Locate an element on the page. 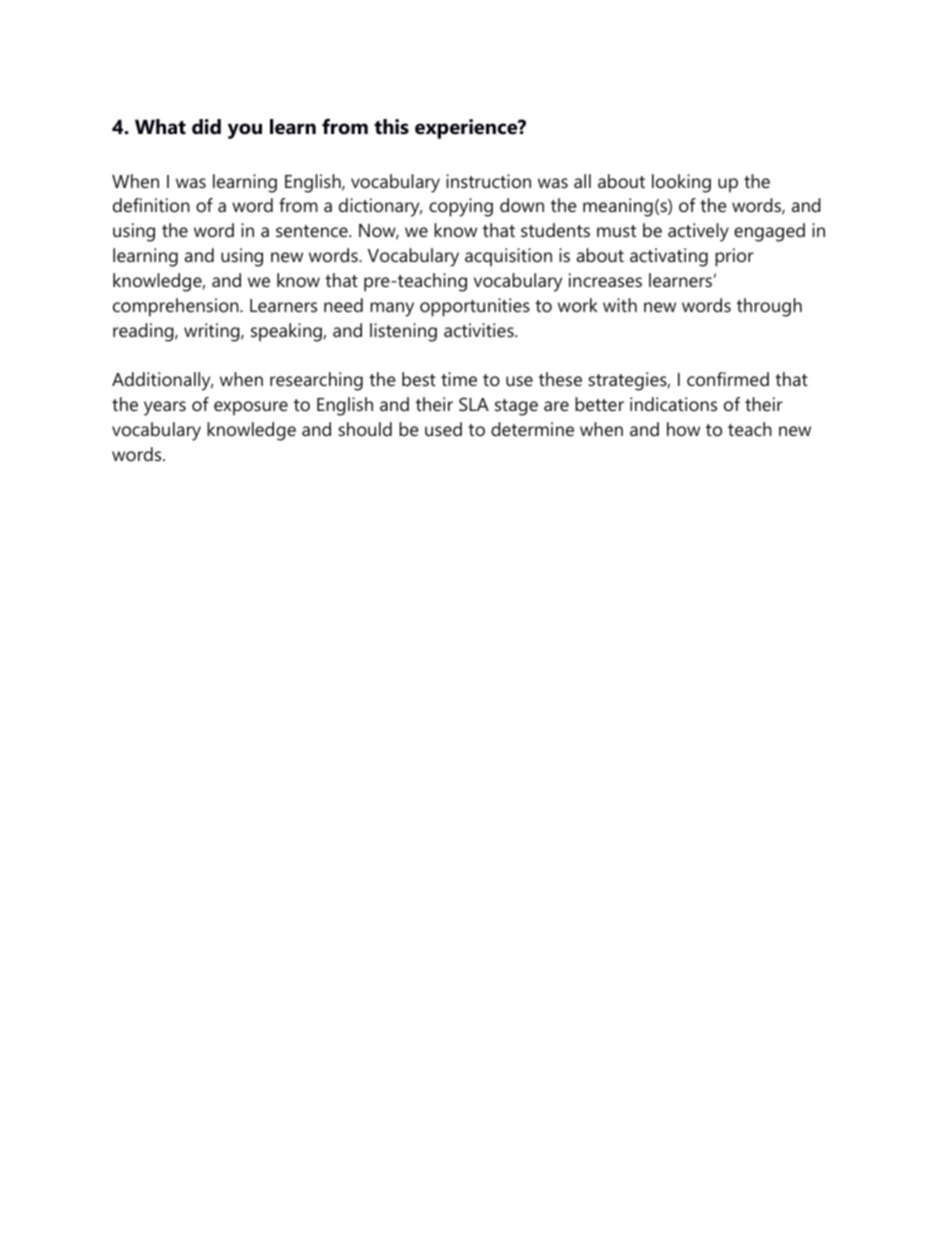  this is located at coordinates (391, 127).
